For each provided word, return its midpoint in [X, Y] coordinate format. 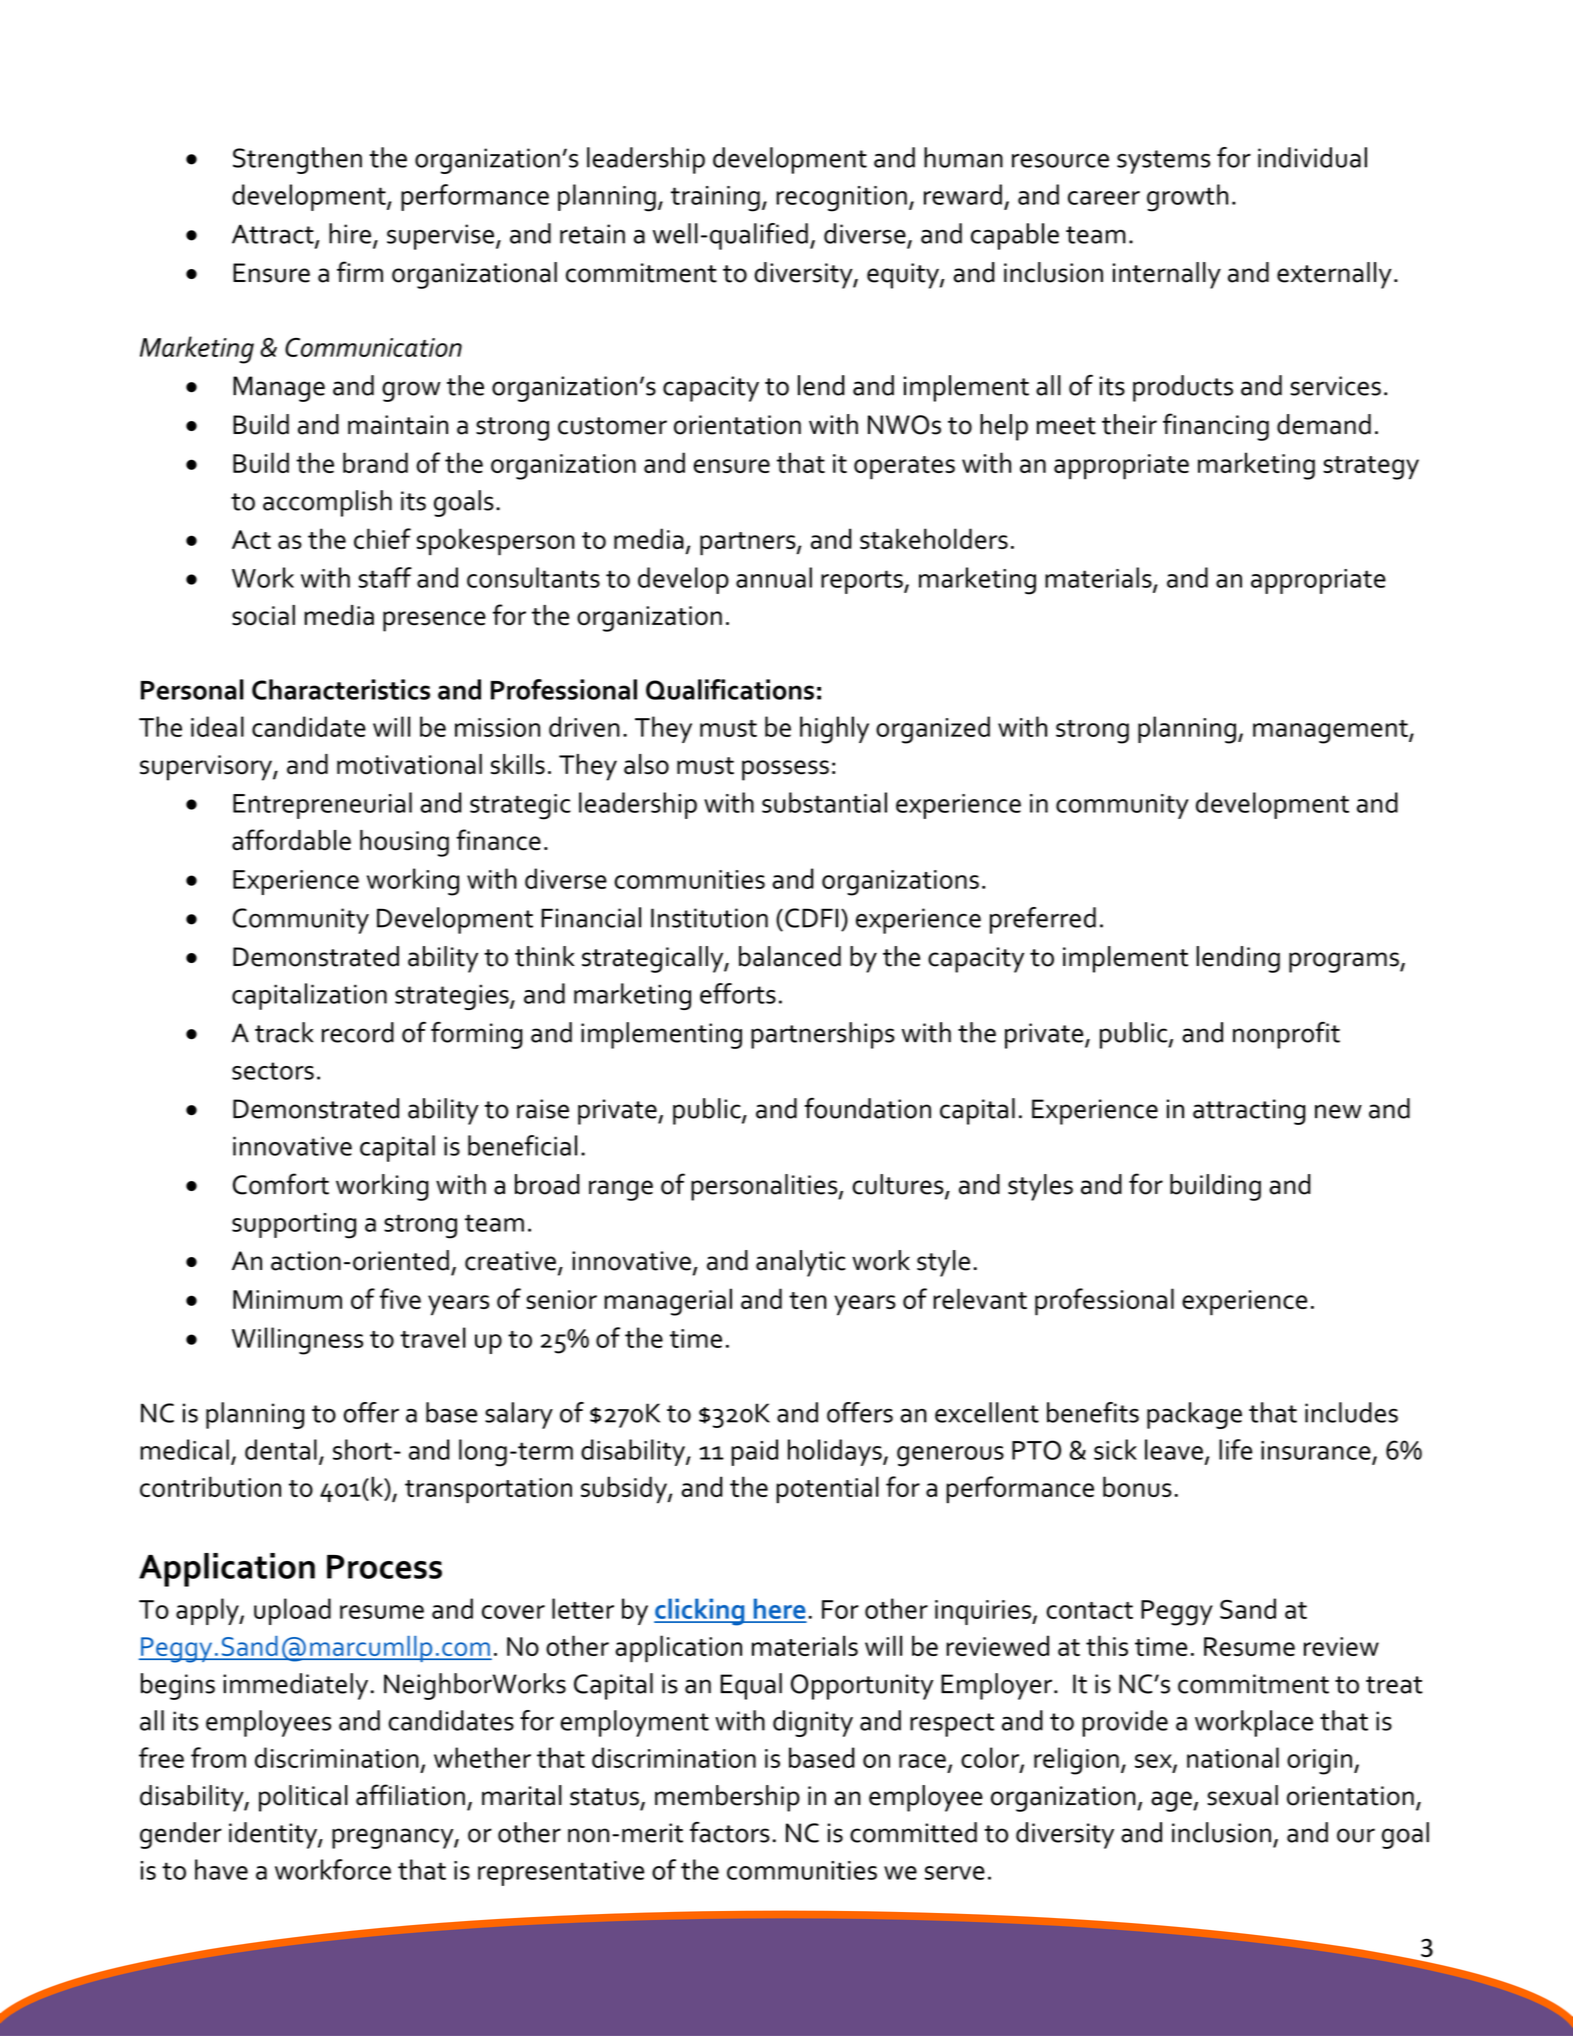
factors [730, 1832]
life [1235, 1449]
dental [281, 1449]
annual [774, 577]
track [284, 1032]
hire [351, 234]
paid [754, 1452]
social [263, 615]
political [303, 1798]
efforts [738, 993]
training [715, 199]
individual [1312, 157]
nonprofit [1286, 1035]
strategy [1371, 468]
